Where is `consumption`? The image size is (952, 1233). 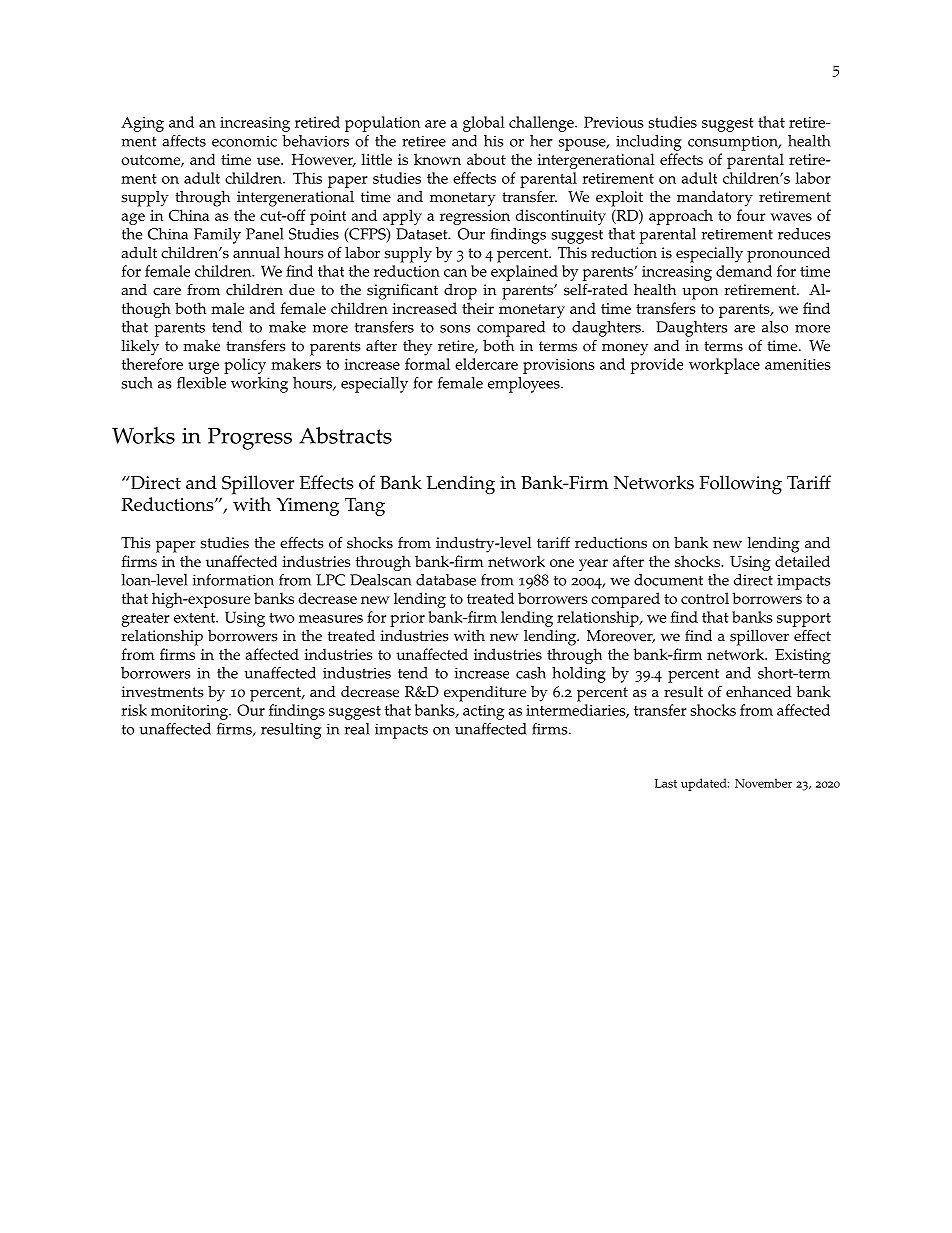
consumption is located at coordinates (734, 143).
